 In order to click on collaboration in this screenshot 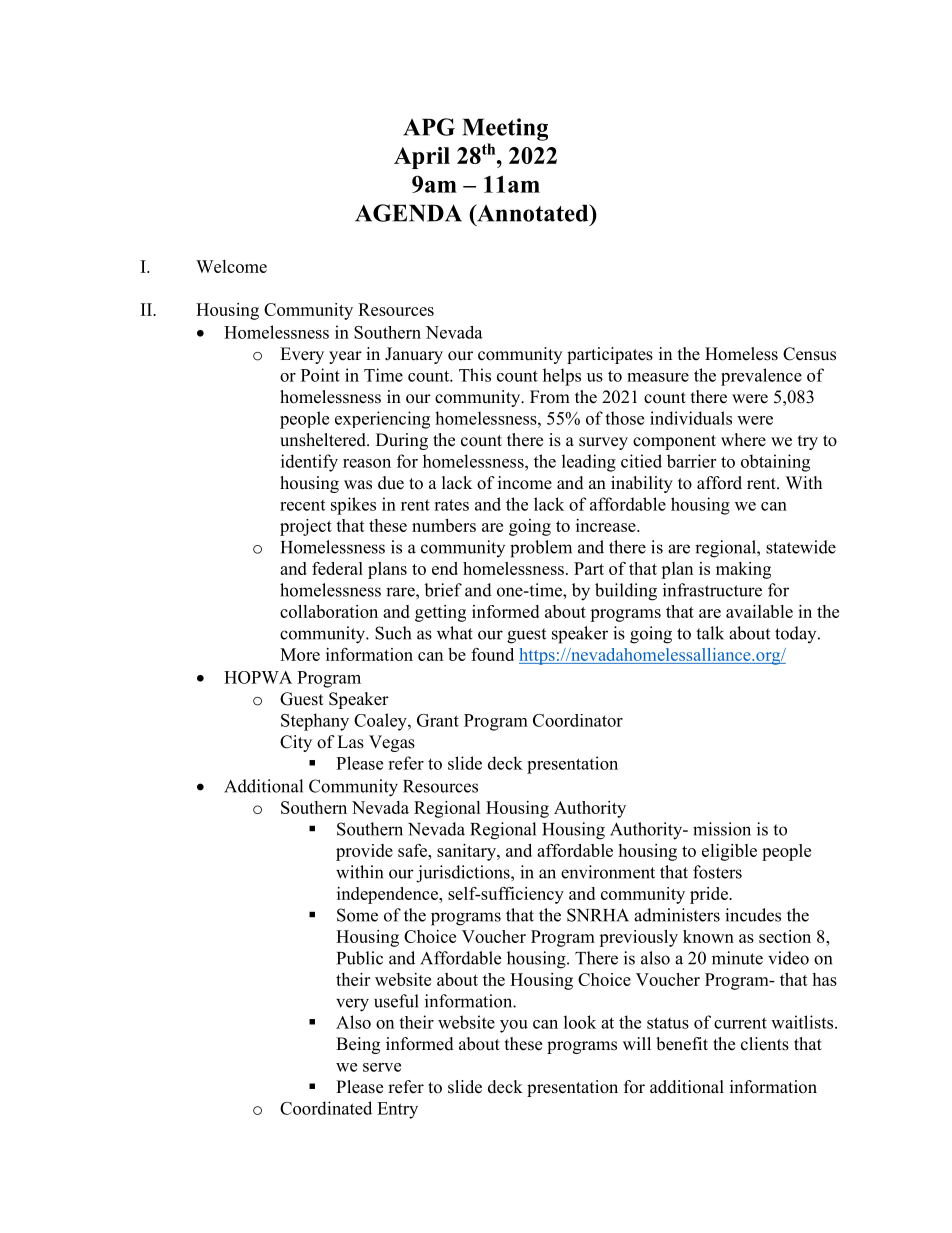, I will do `click(329, 611)`.
